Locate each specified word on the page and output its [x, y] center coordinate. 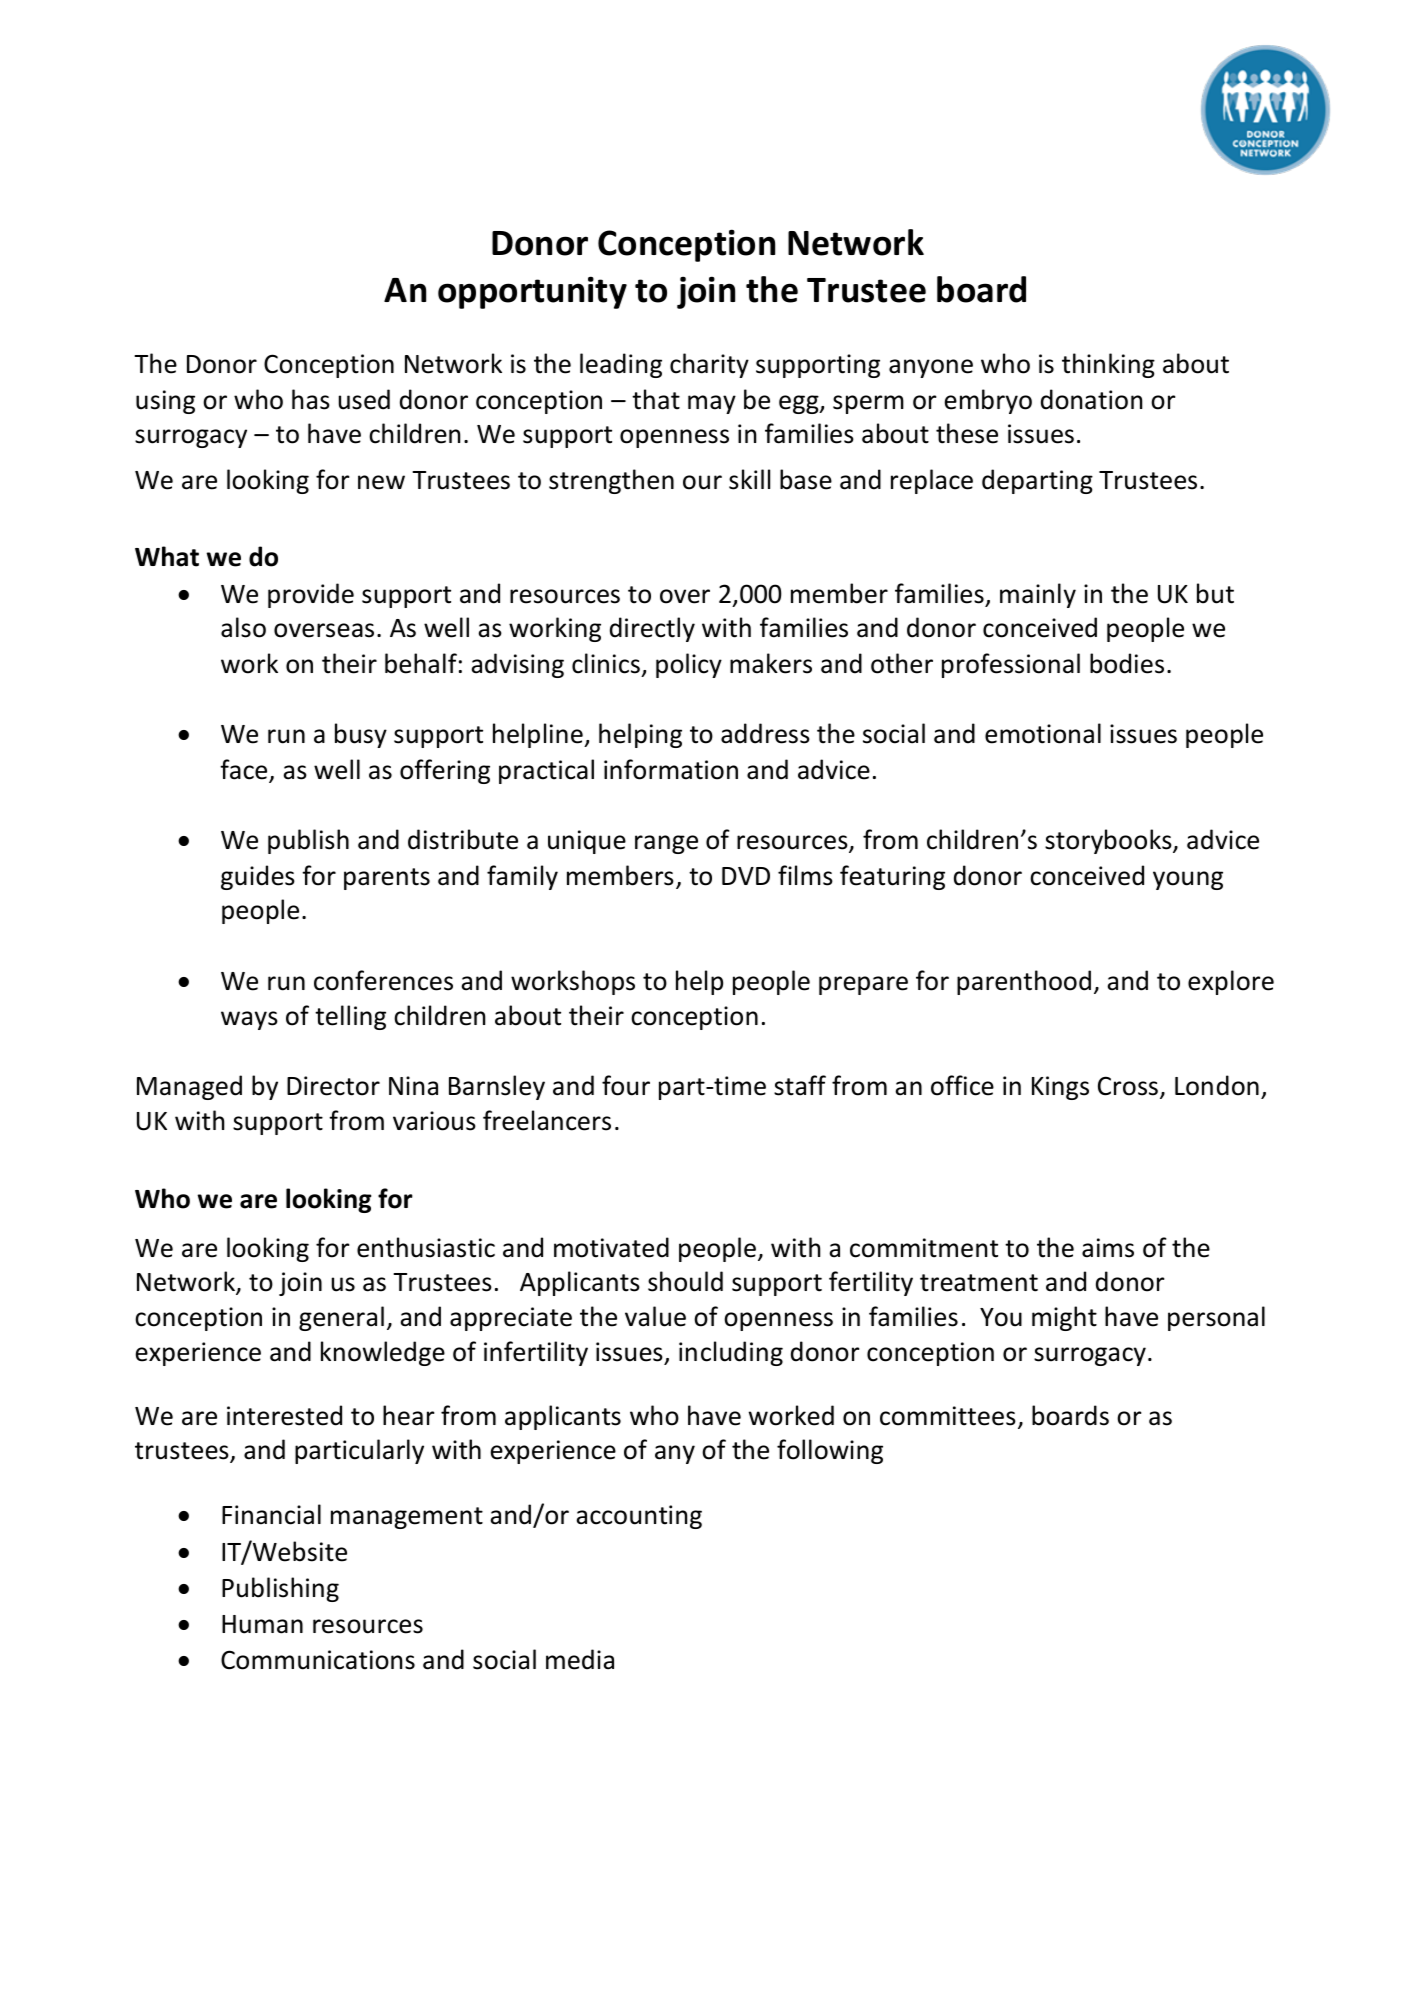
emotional [1043, 733]
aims [1108, 1248]
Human [262, 1624]
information [671, 769]
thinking [1108, 365]
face [245, 770]
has [311, 399]
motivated [611, 1247]
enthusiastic [426, 1247]
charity [709, 365]
